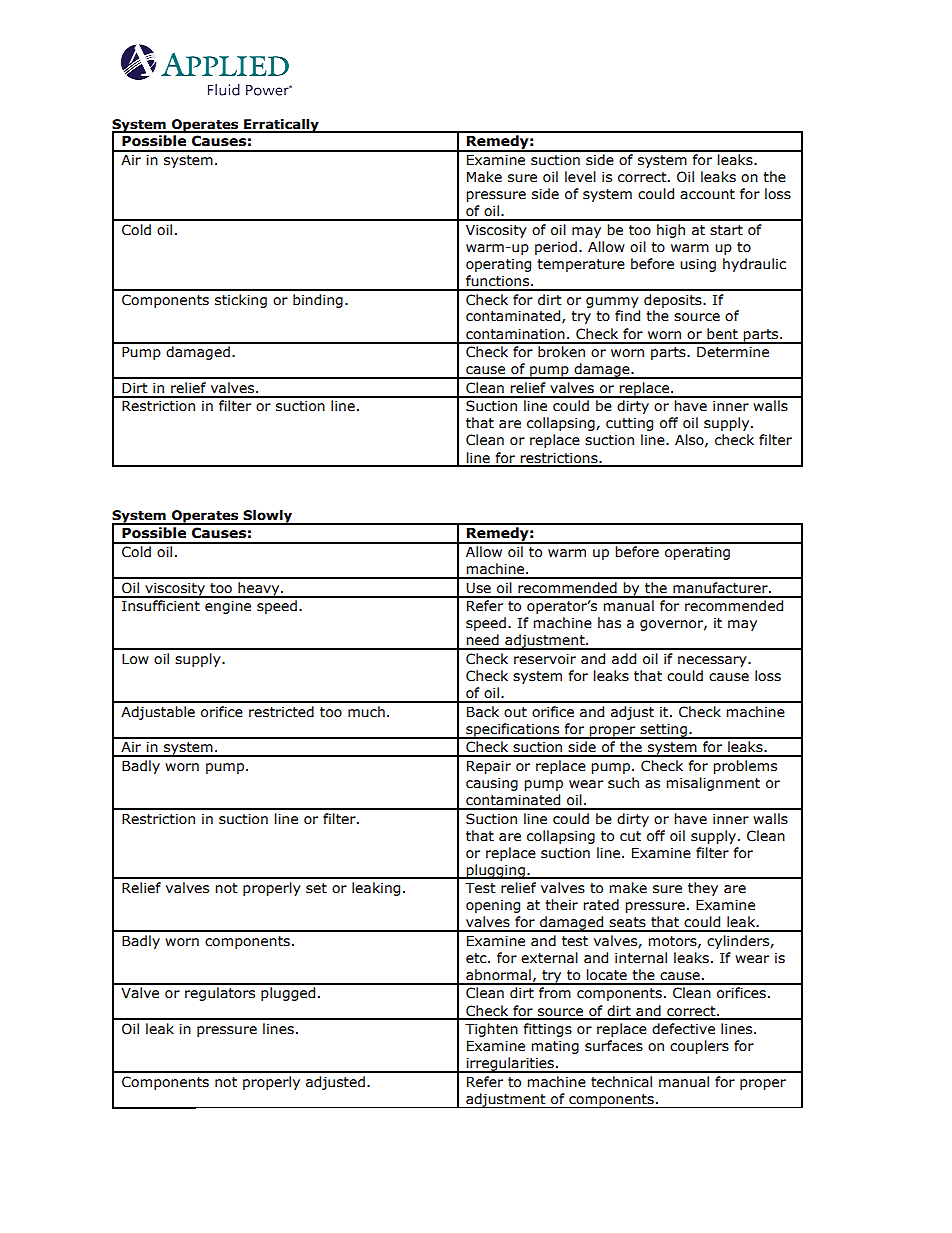  What do you see at coordinates (699, 1047) in the screenshot?
I see `couplers` at bounding box center [699, 1047].
